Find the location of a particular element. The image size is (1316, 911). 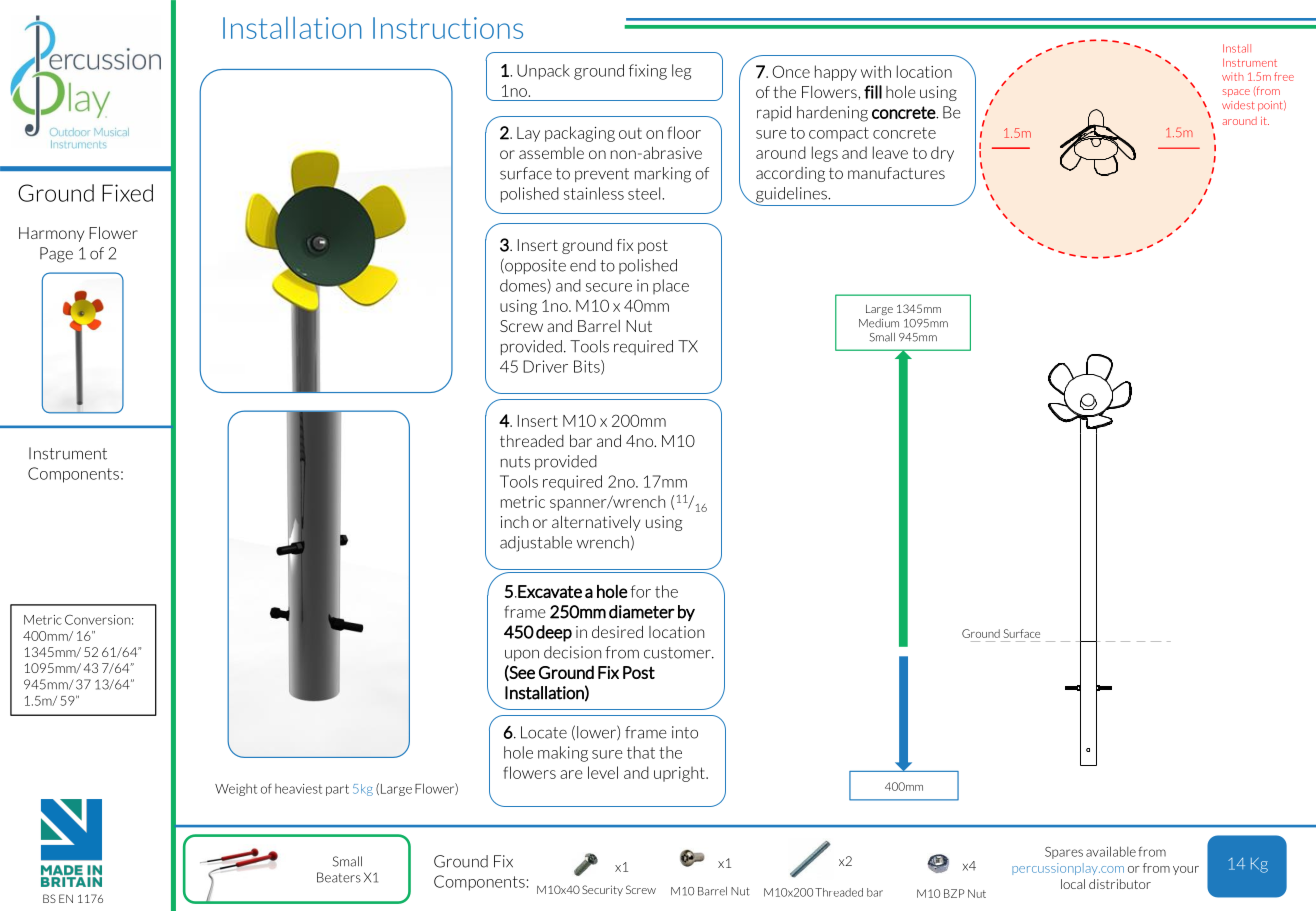

Instructions is located at coordinates (448, 28).
